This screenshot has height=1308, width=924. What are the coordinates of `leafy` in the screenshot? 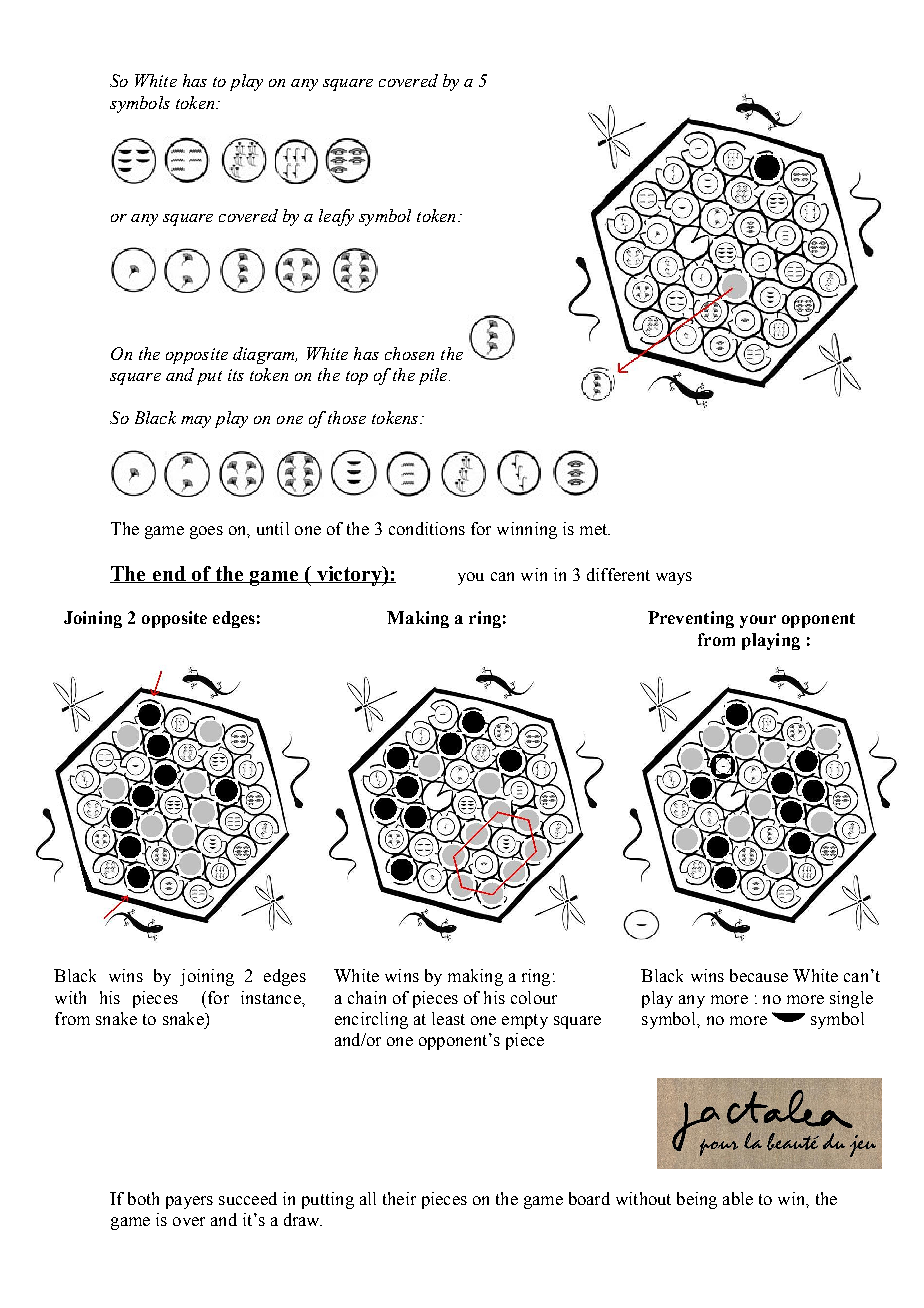 It's located at (336, 217).
